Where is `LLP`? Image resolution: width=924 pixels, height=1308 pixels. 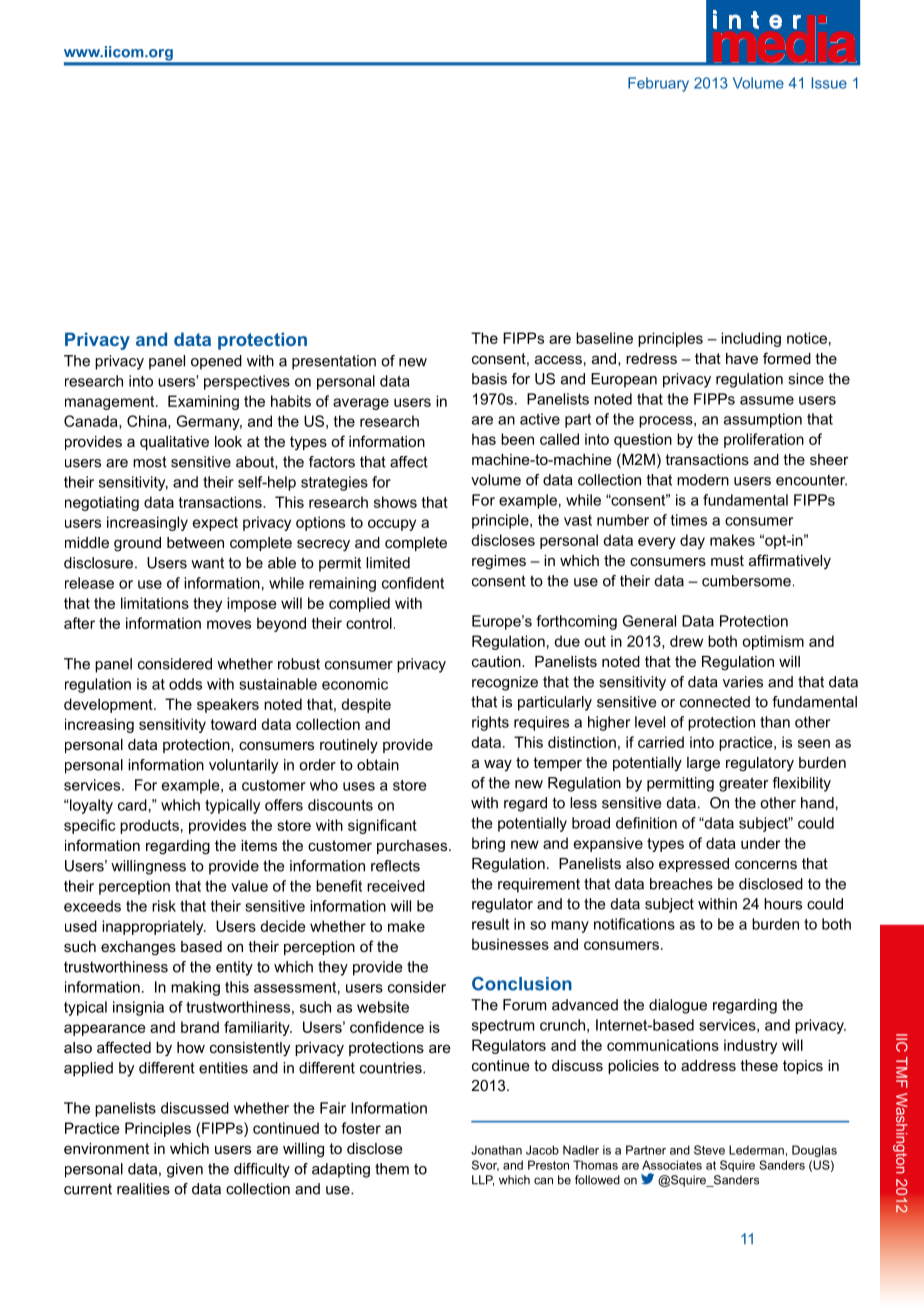 LLP is located at coordinates (483, 1180).
